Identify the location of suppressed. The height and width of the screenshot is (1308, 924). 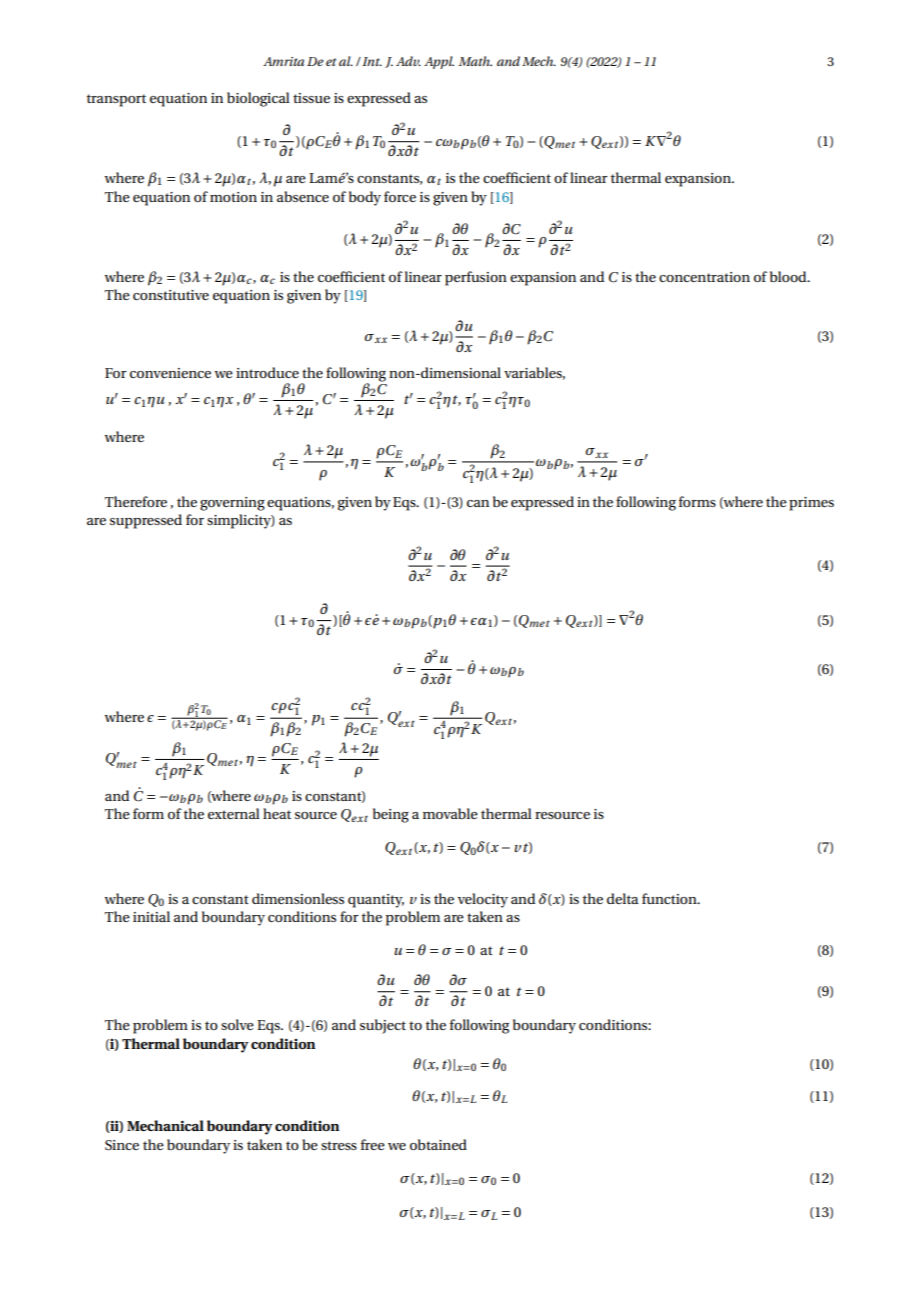
(146, 521).
